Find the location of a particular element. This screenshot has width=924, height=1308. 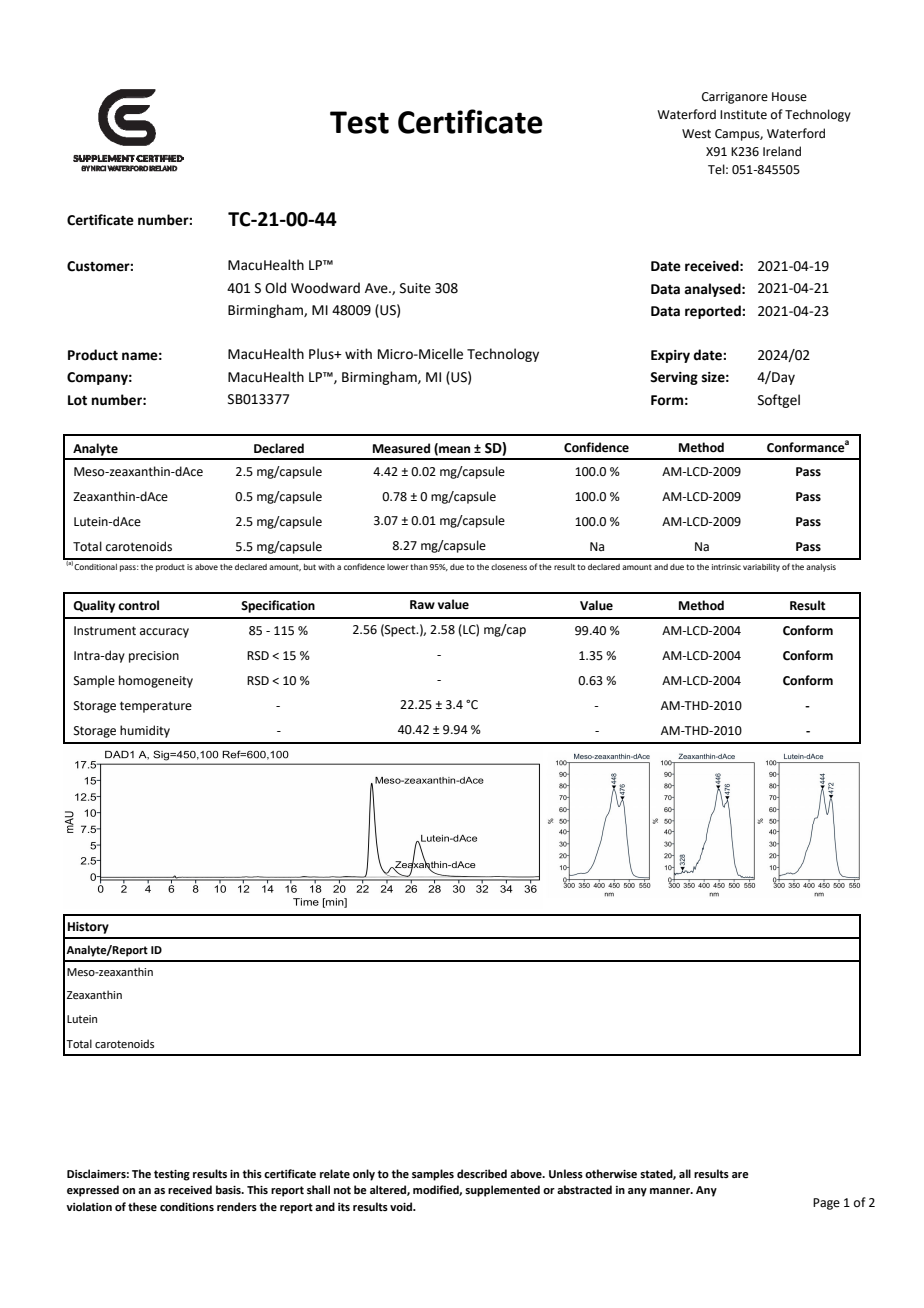

Institute is located at coordinates (743, 115).
